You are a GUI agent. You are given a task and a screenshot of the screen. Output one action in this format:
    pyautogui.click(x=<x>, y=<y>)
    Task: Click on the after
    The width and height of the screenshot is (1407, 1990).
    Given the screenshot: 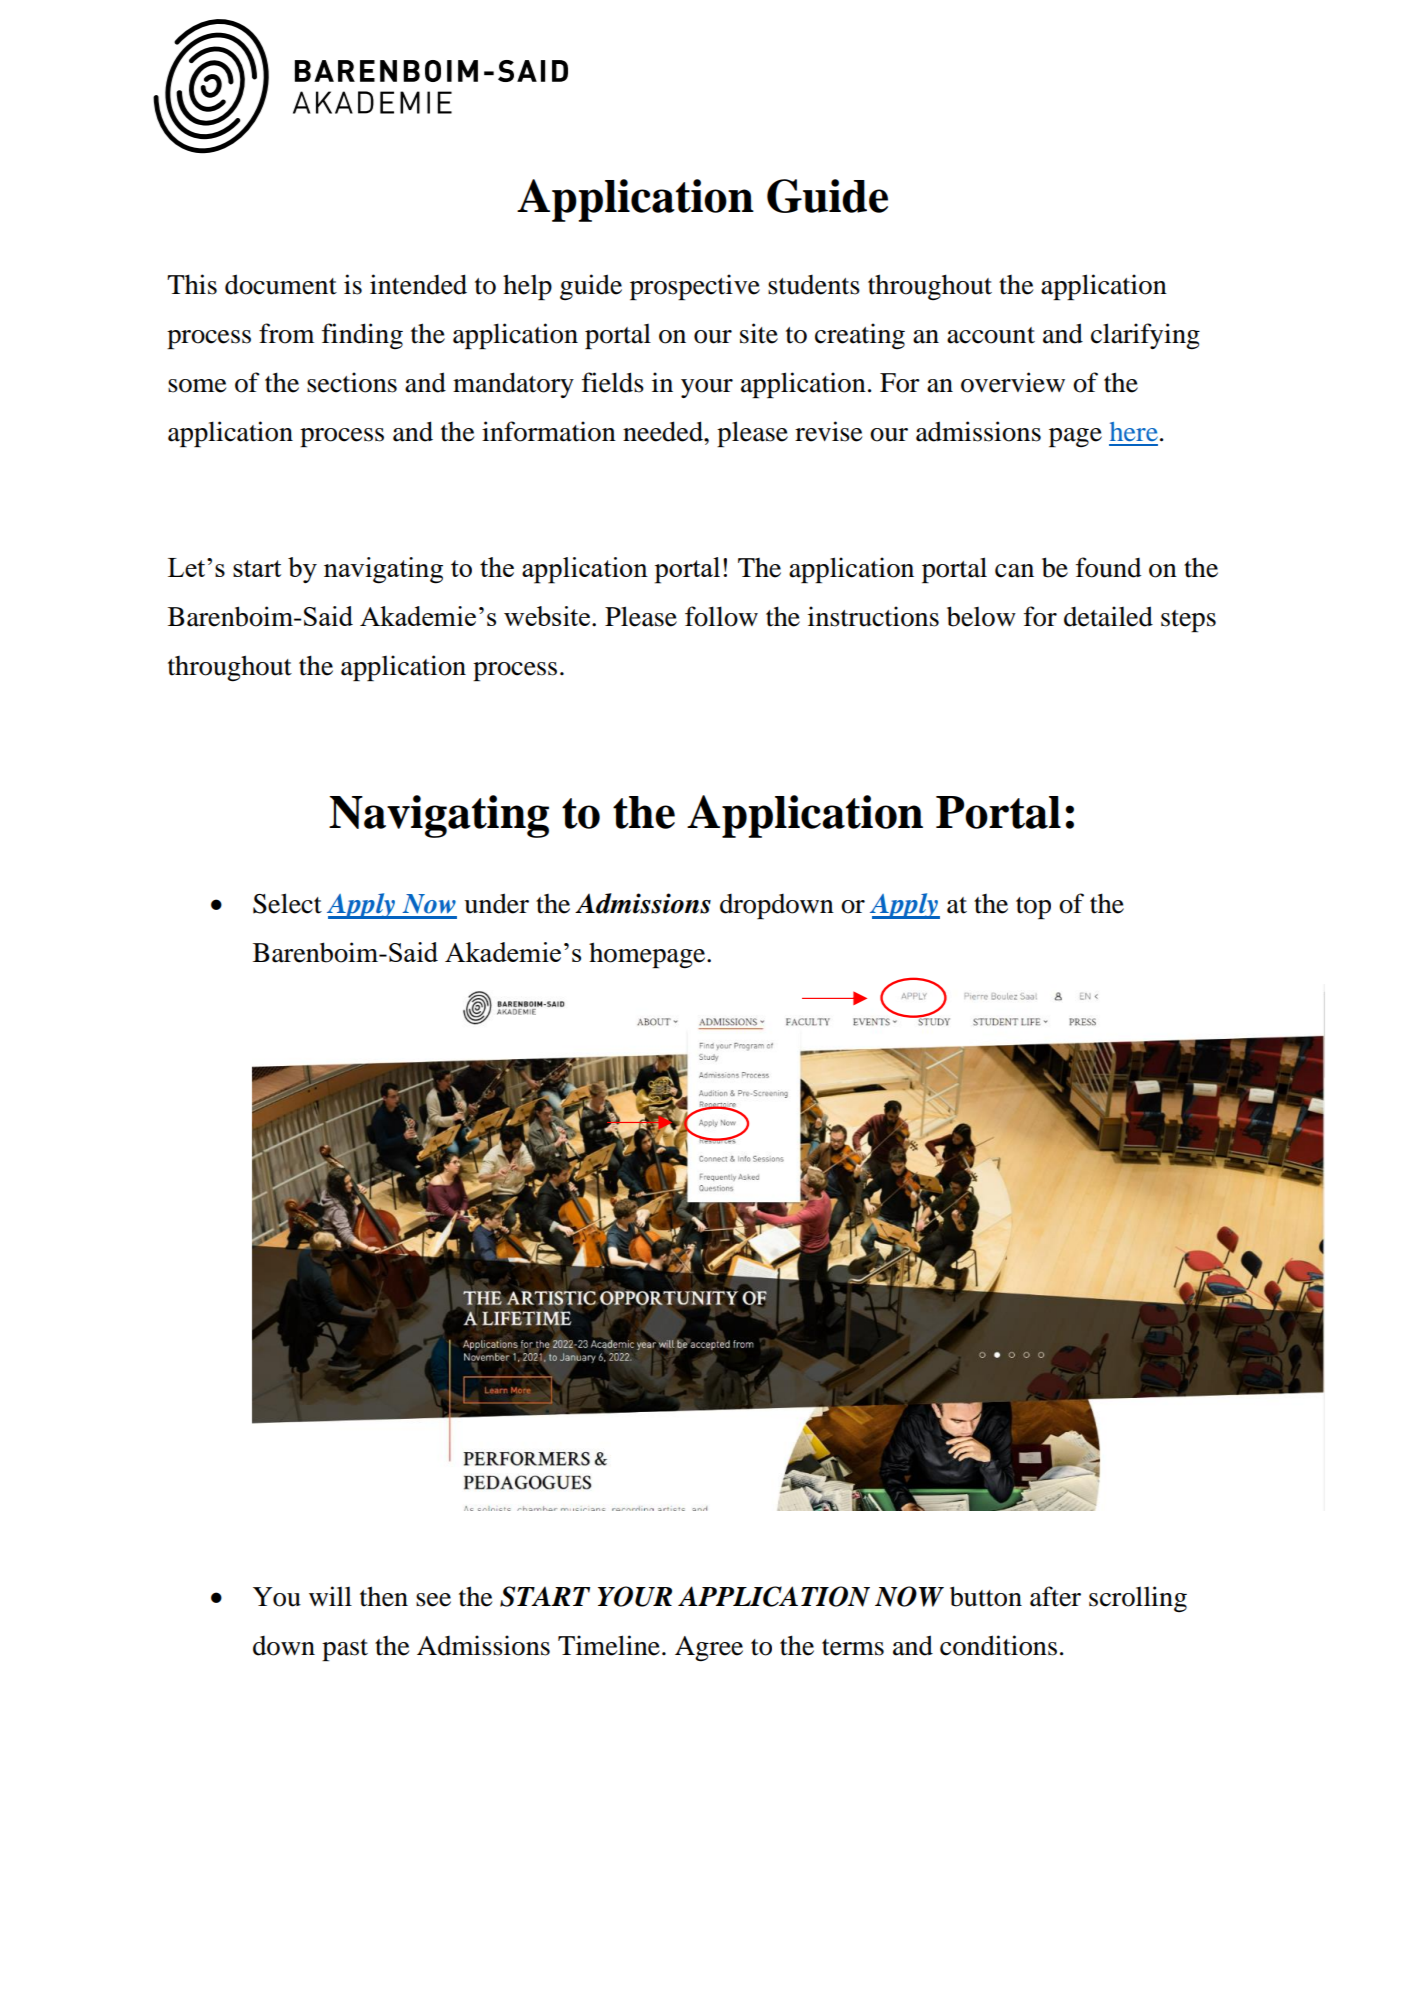 What is the action you would take?
    pyautogui.click(x=1055, y=1596)
